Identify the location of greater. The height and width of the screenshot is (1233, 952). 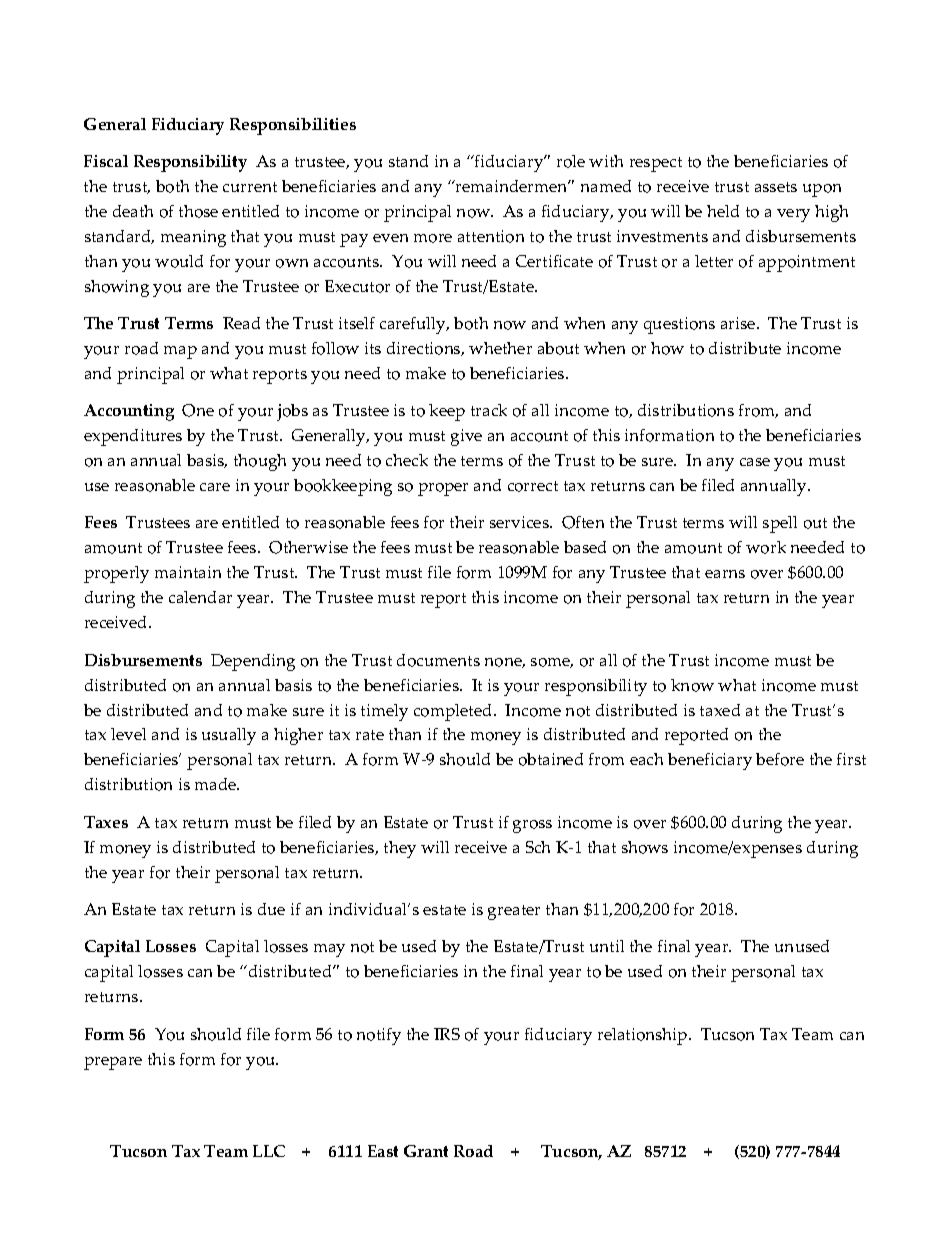
(514, 912).
